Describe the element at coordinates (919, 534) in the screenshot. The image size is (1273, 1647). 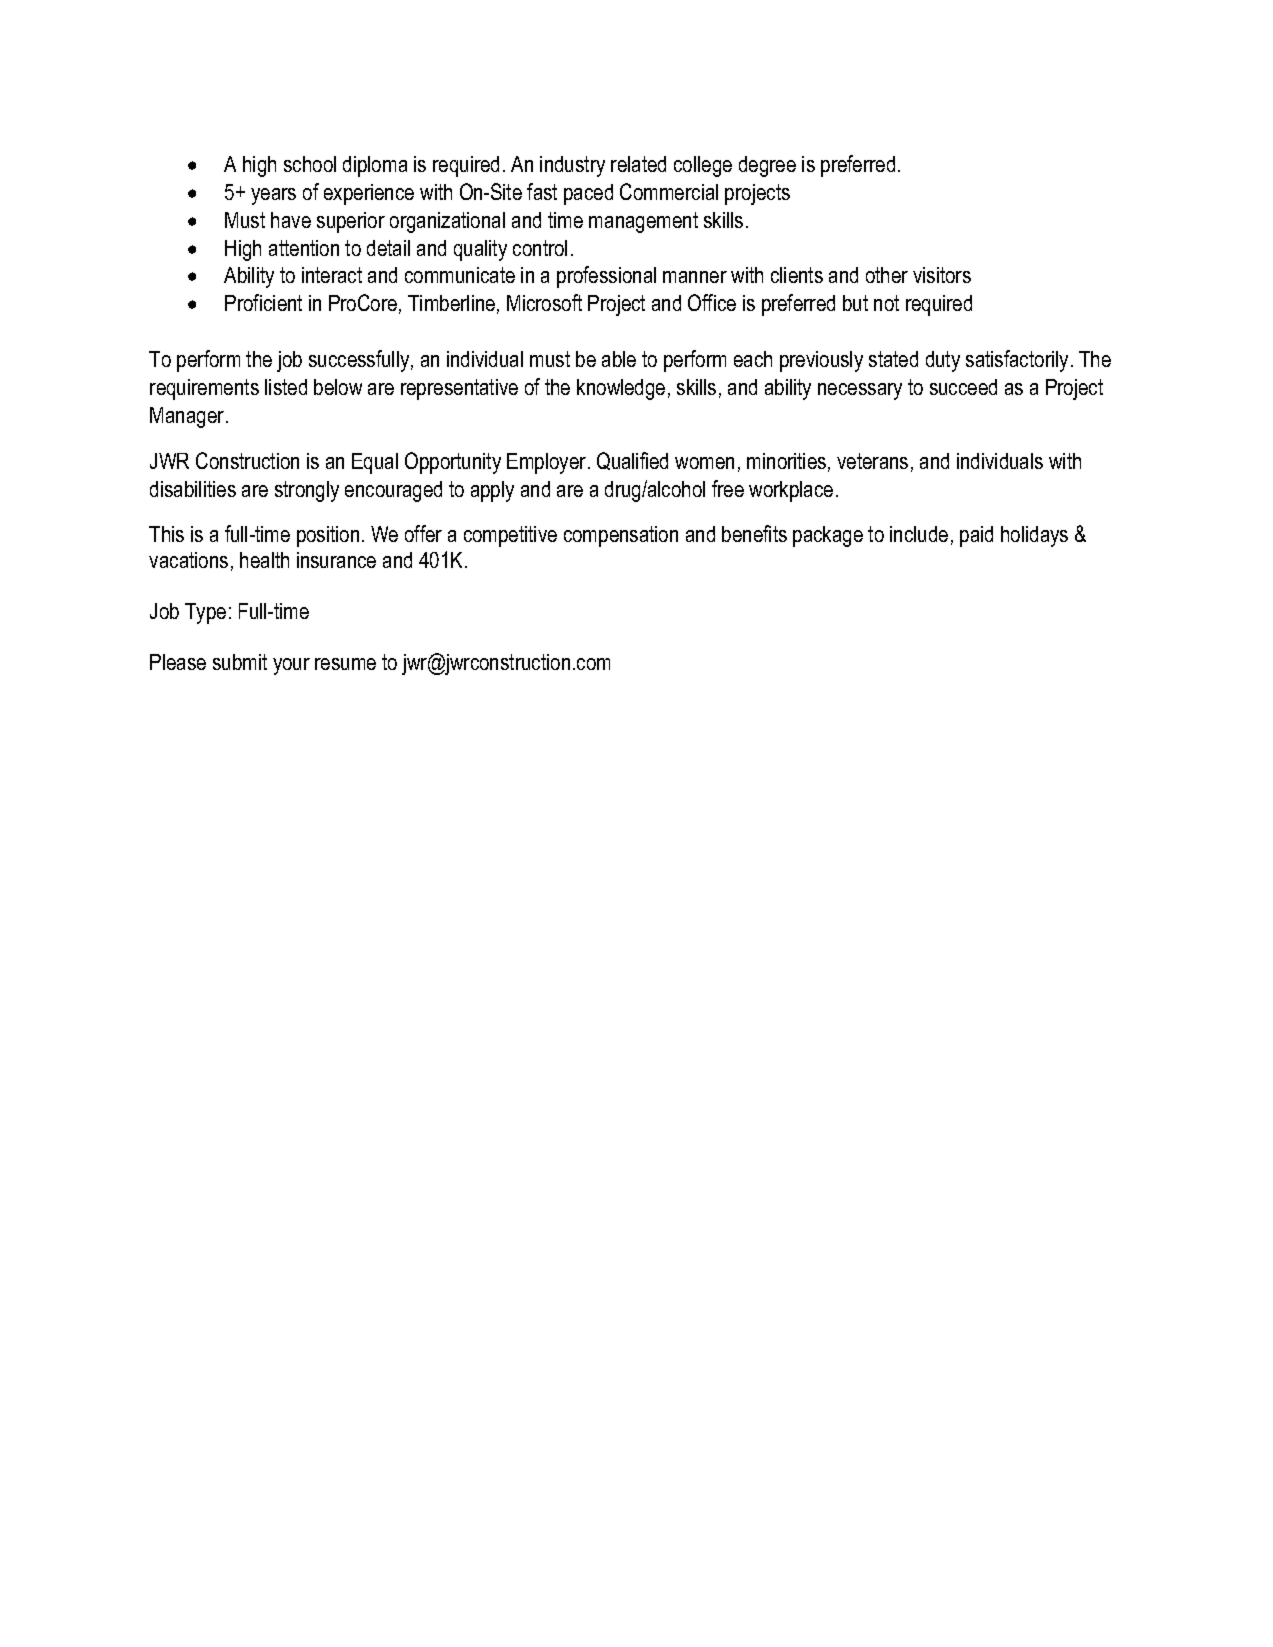
I see `include` at that location.
